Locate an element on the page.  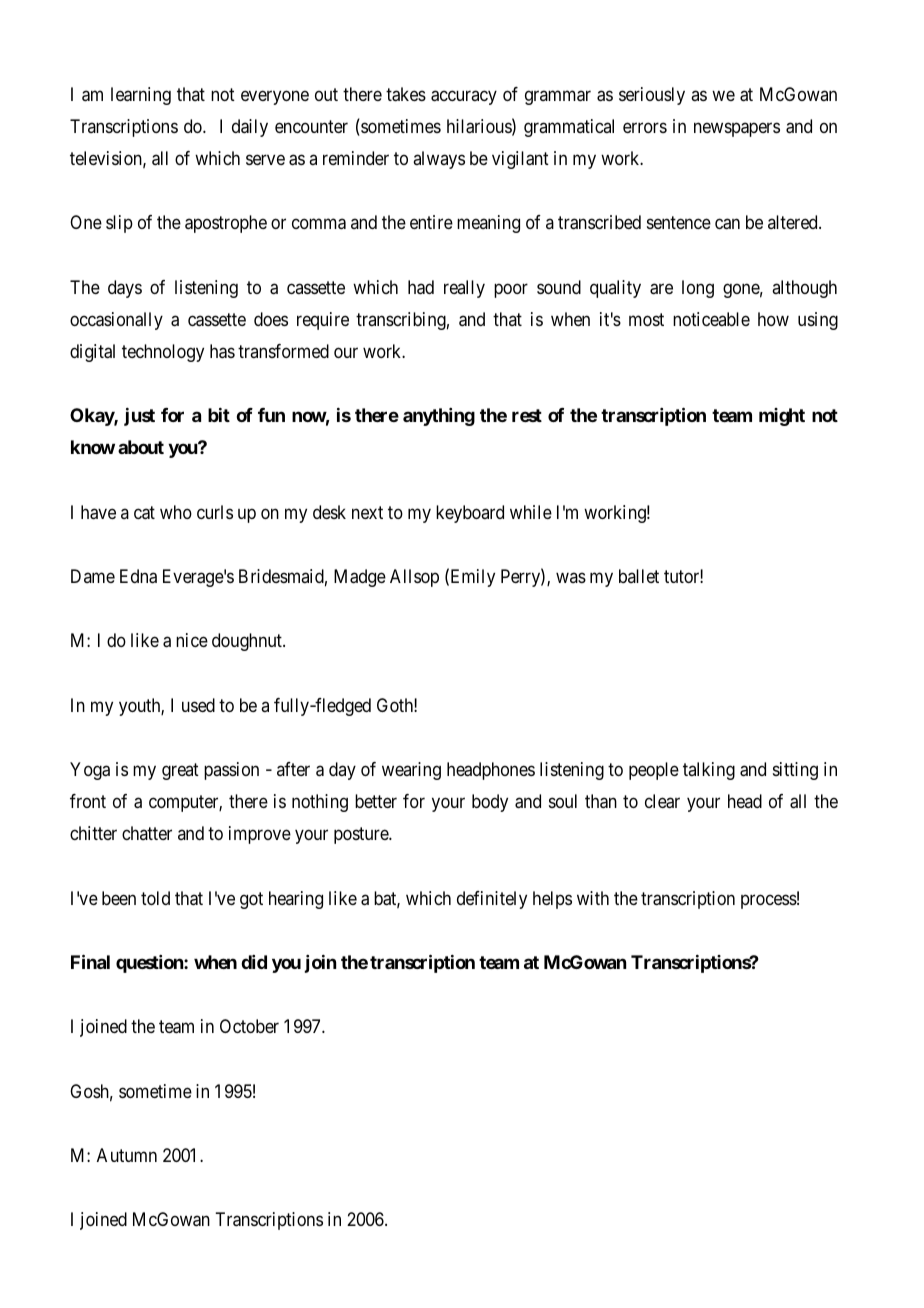
ballet is located at coordinates (639, 576).
